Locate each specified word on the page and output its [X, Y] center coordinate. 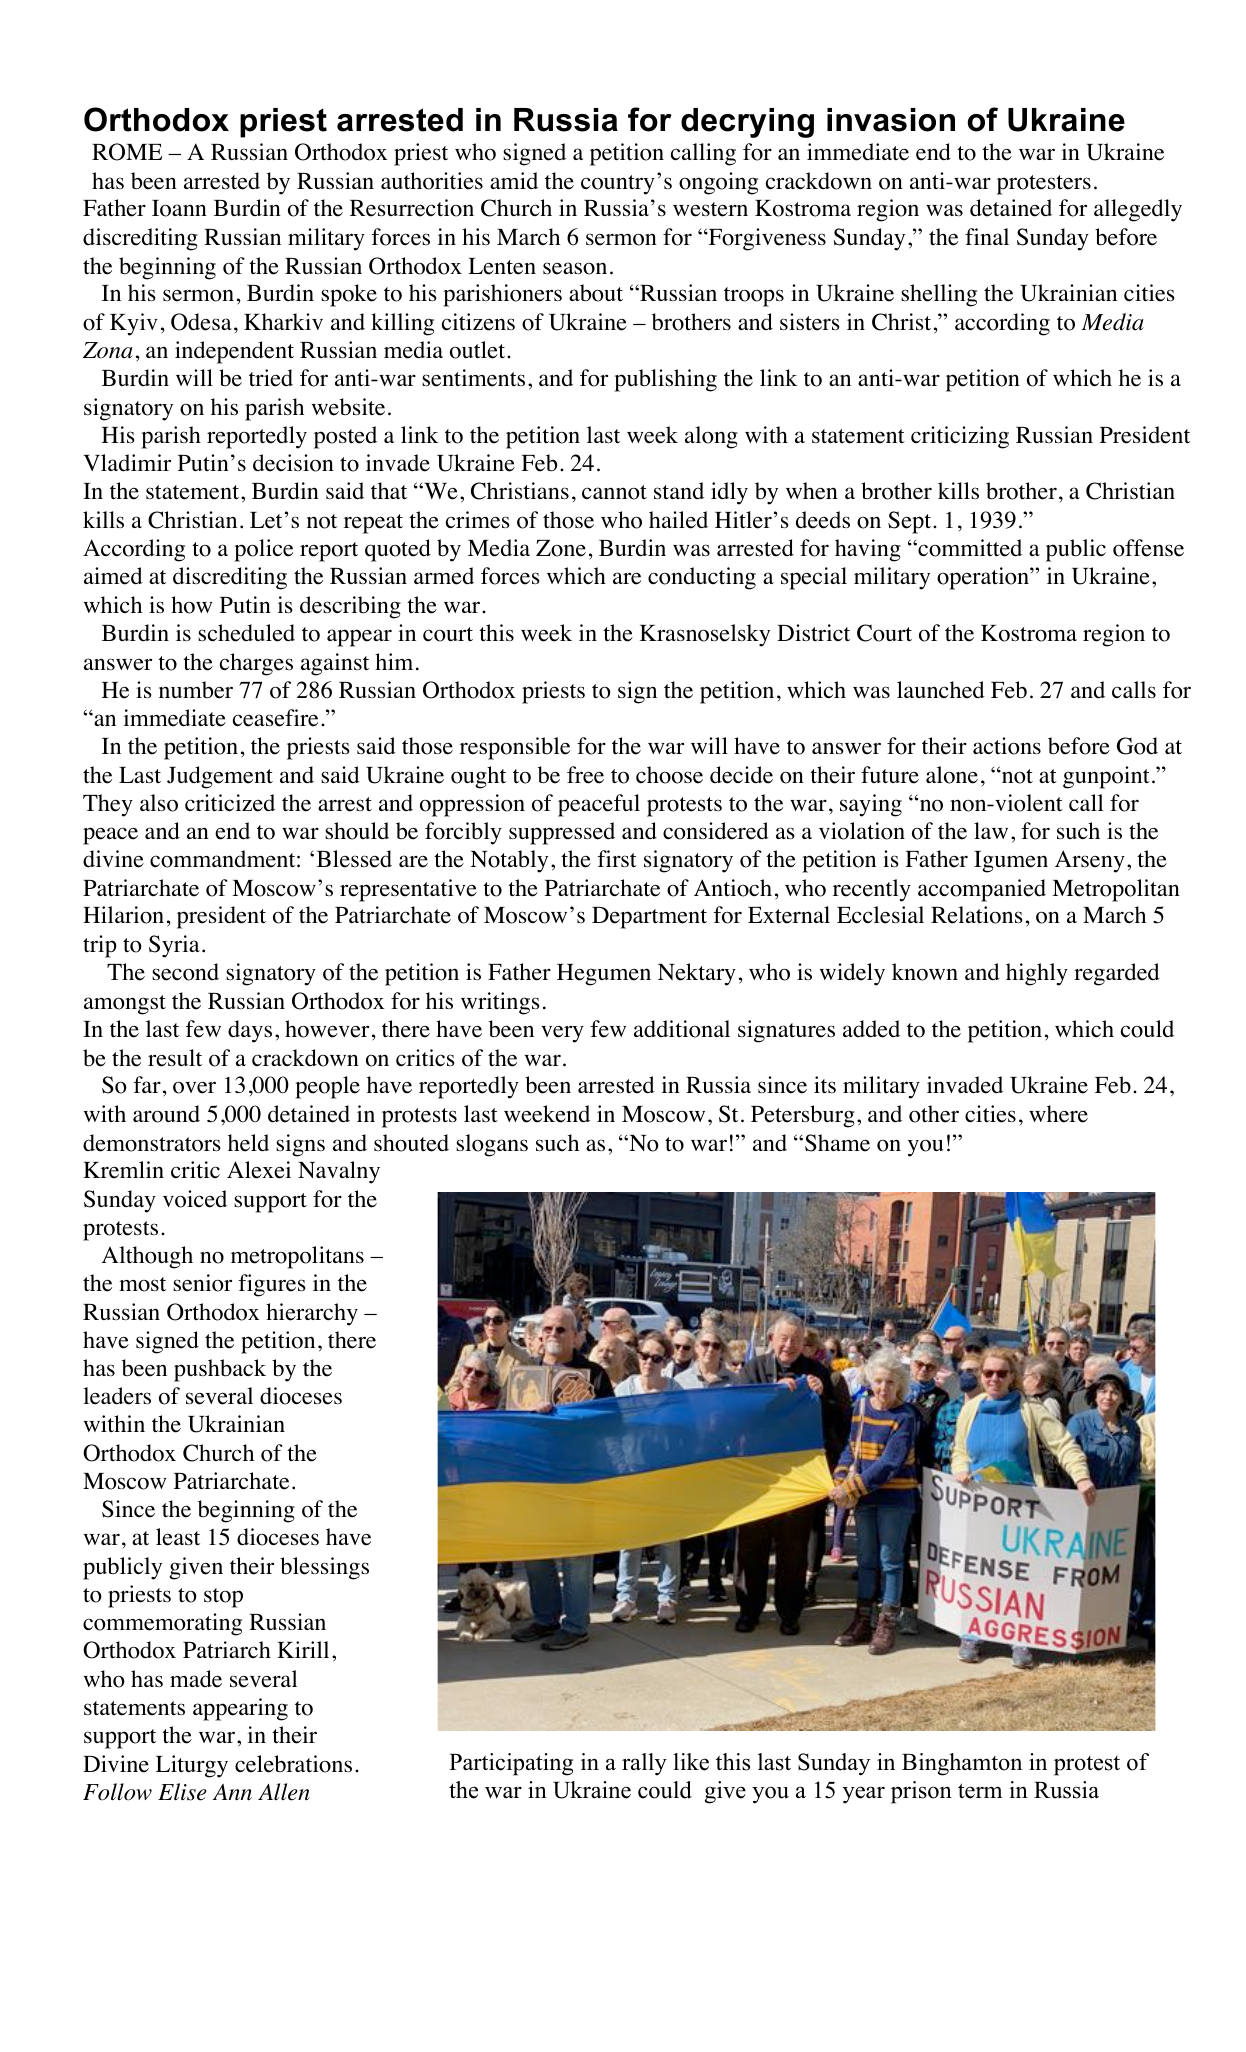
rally [644, 1764]
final [987, 236]
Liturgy [192, 1766]
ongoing [718, 183]
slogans [492, 1145]
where [1058, 1114]
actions [1007, 746]
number [196, 690]
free [585, 775]
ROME [127, 152]
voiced [195, 1199]
